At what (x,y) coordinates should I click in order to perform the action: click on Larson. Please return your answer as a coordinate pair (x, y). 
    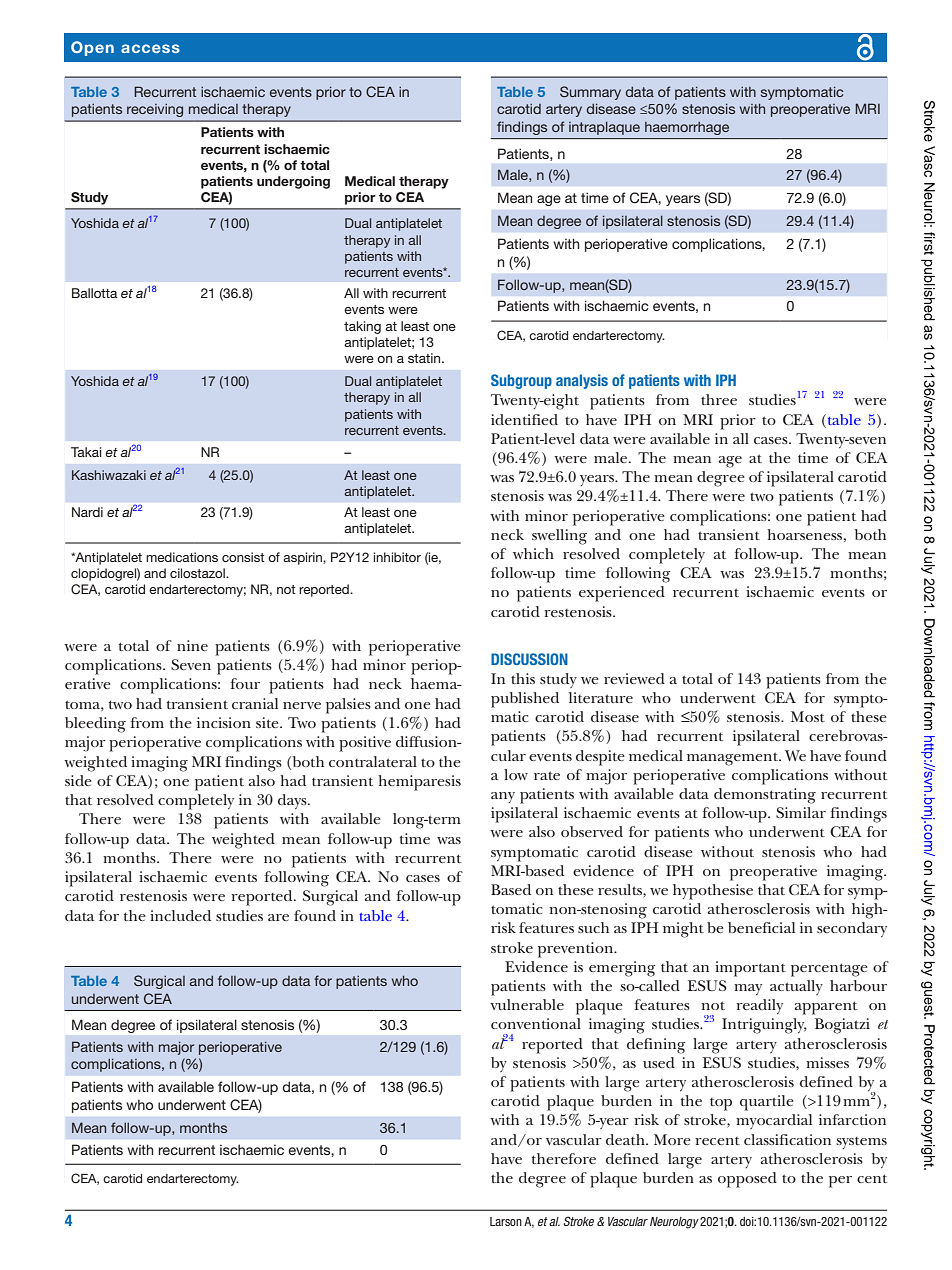
    Looking at the image, I should click on (506, 1221).
